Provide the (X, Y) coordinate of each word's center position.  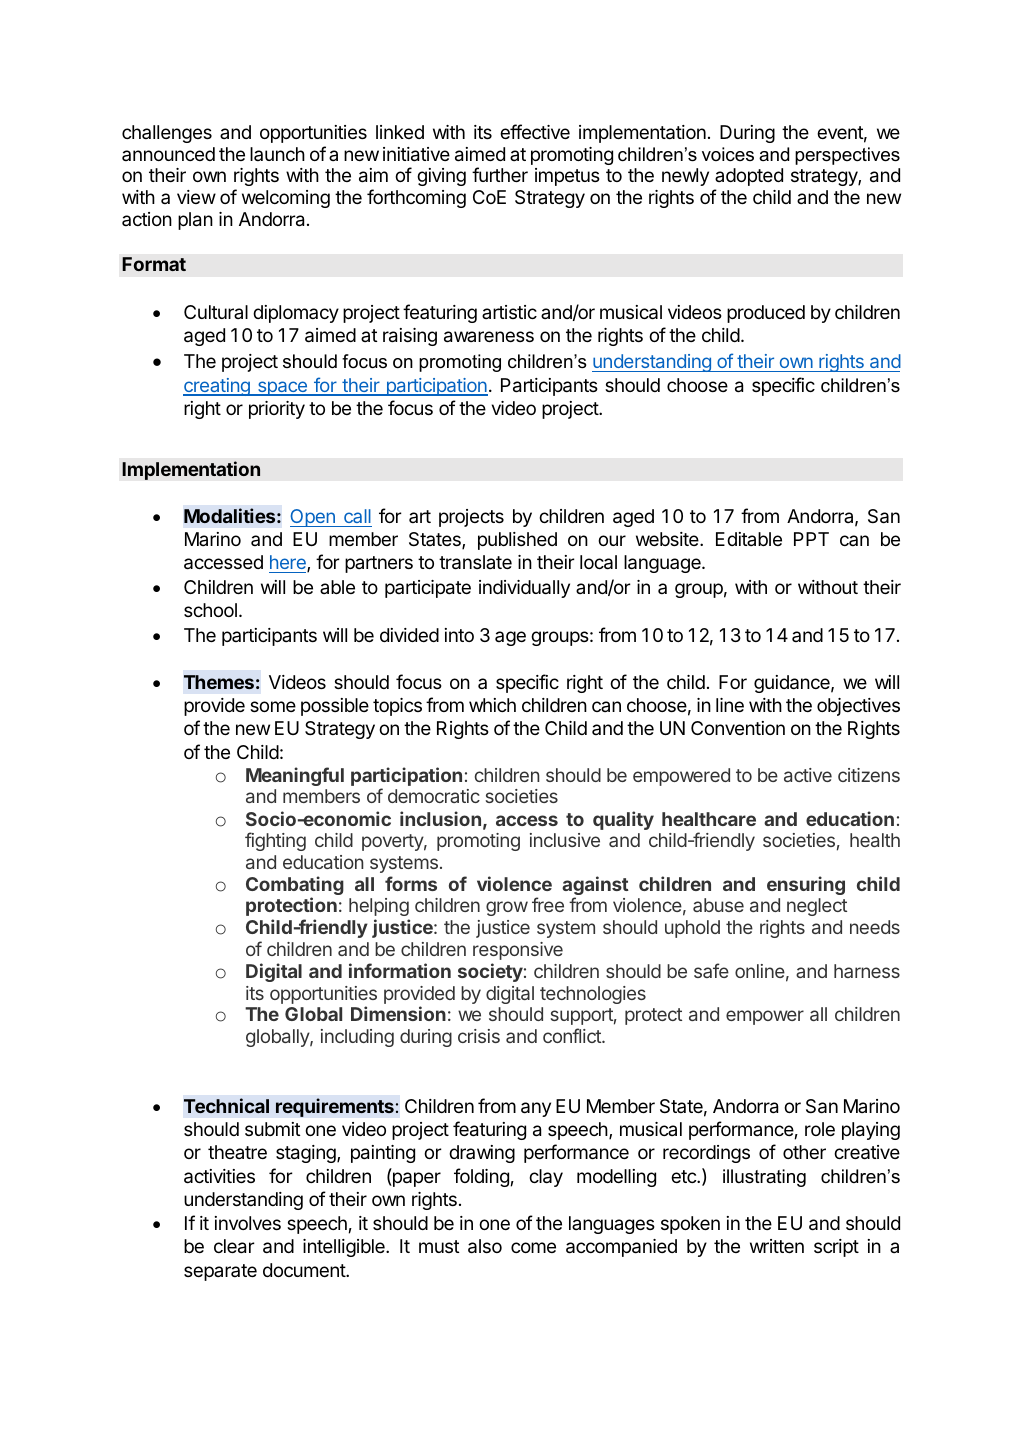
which (492, 705)
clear (234, 1246)
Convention (738, 728)
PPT (811, 539)
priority (277, 410)
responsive (518, 951)
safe (711, 970)
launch (277, 154)
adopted (749, 177)
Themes (219, 682)
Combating (295, 887)
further (500, 174)
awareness (489, 337)
